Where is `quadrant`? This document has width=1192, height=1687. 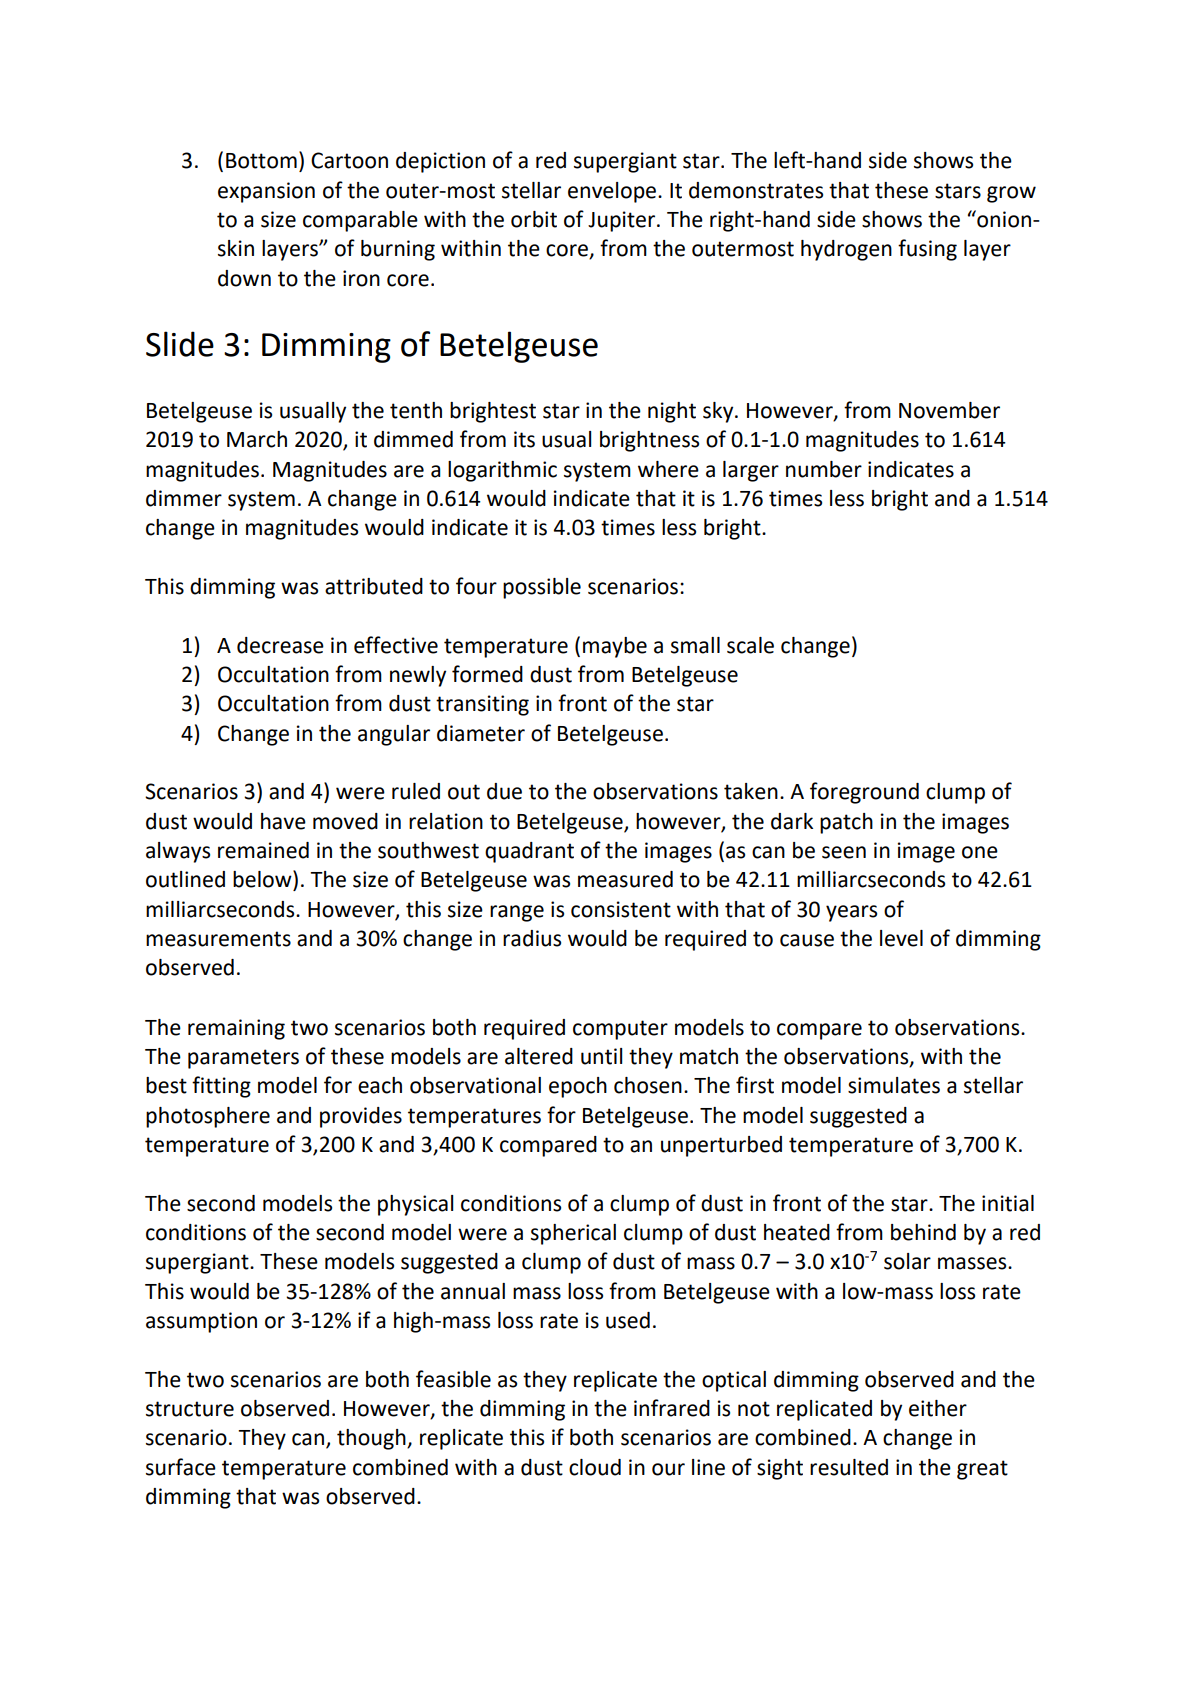
quadrant is located at coordinates (529, 852).
